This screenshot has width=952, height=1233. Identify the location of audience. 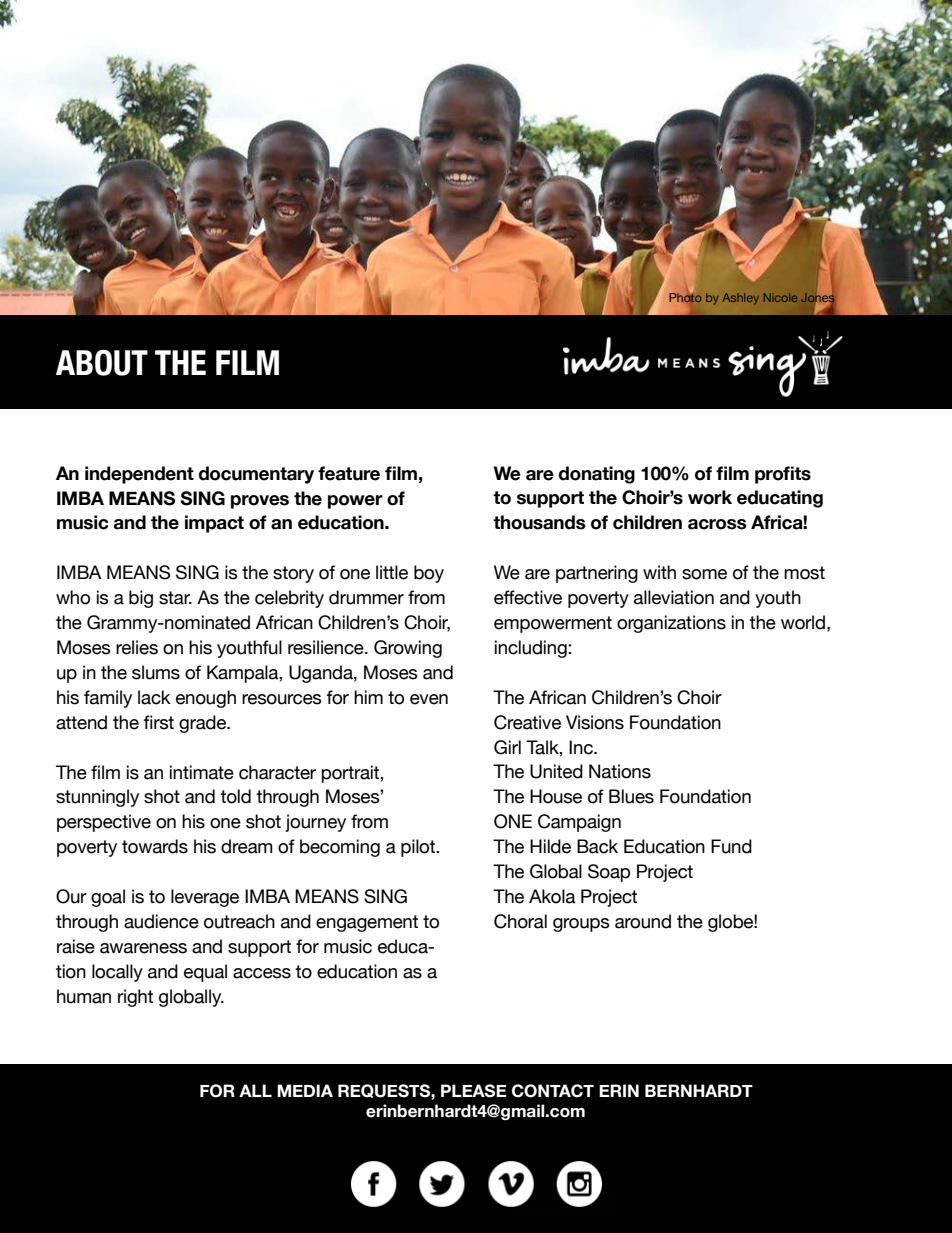
(161, 921).
